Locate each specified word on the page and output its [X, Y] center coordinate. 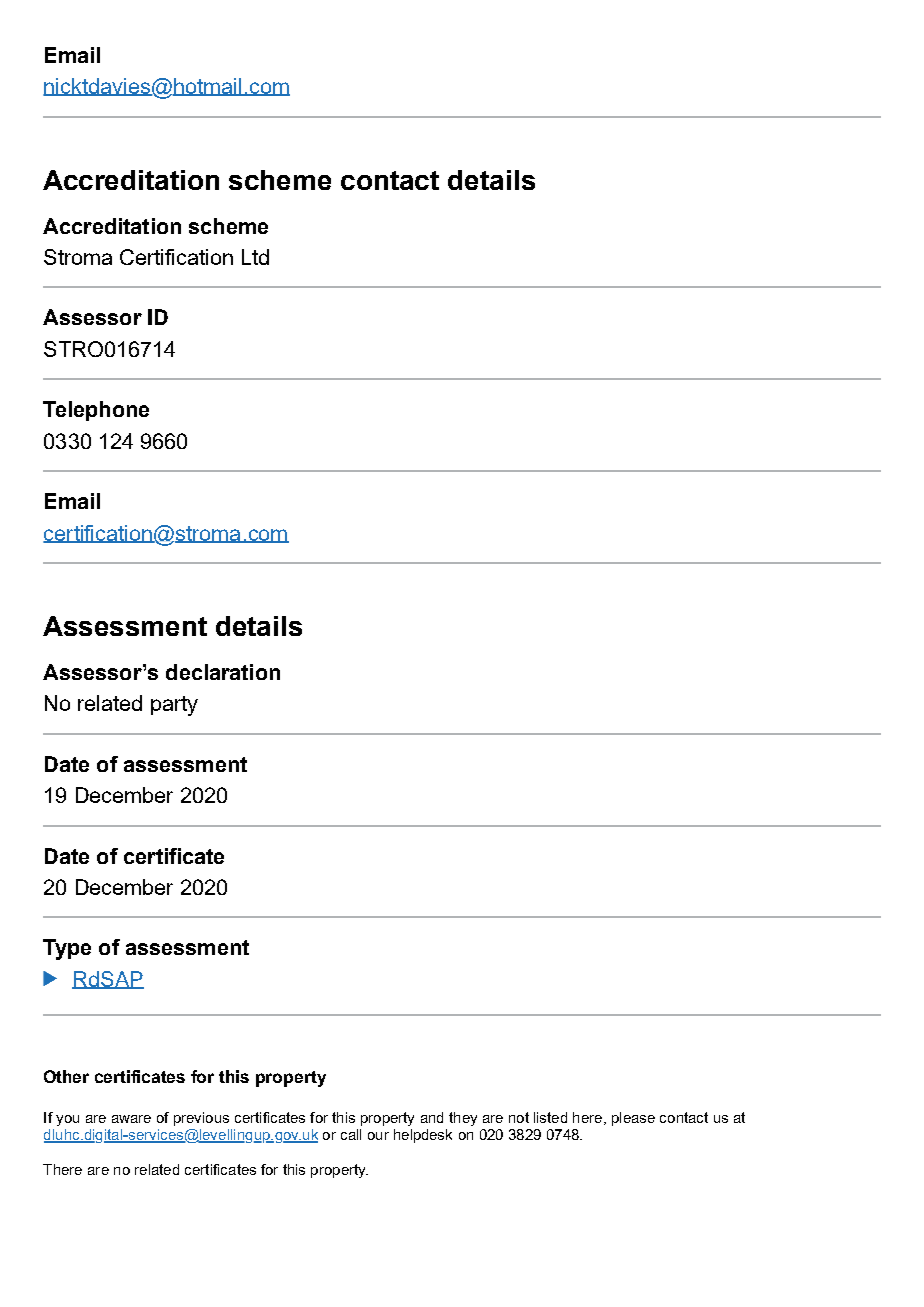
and [432, 1117]
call [351, 1134]
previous [201, 1119]
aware [131, 1119]
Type [67, 949]
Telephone [96, 411]
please [633, 1119]
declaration [223, 672]
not [519, 1117]
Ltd [255, 257]
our [378, 1136]
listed [550, 1117]
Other [66, 1076]
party [174, 706]
